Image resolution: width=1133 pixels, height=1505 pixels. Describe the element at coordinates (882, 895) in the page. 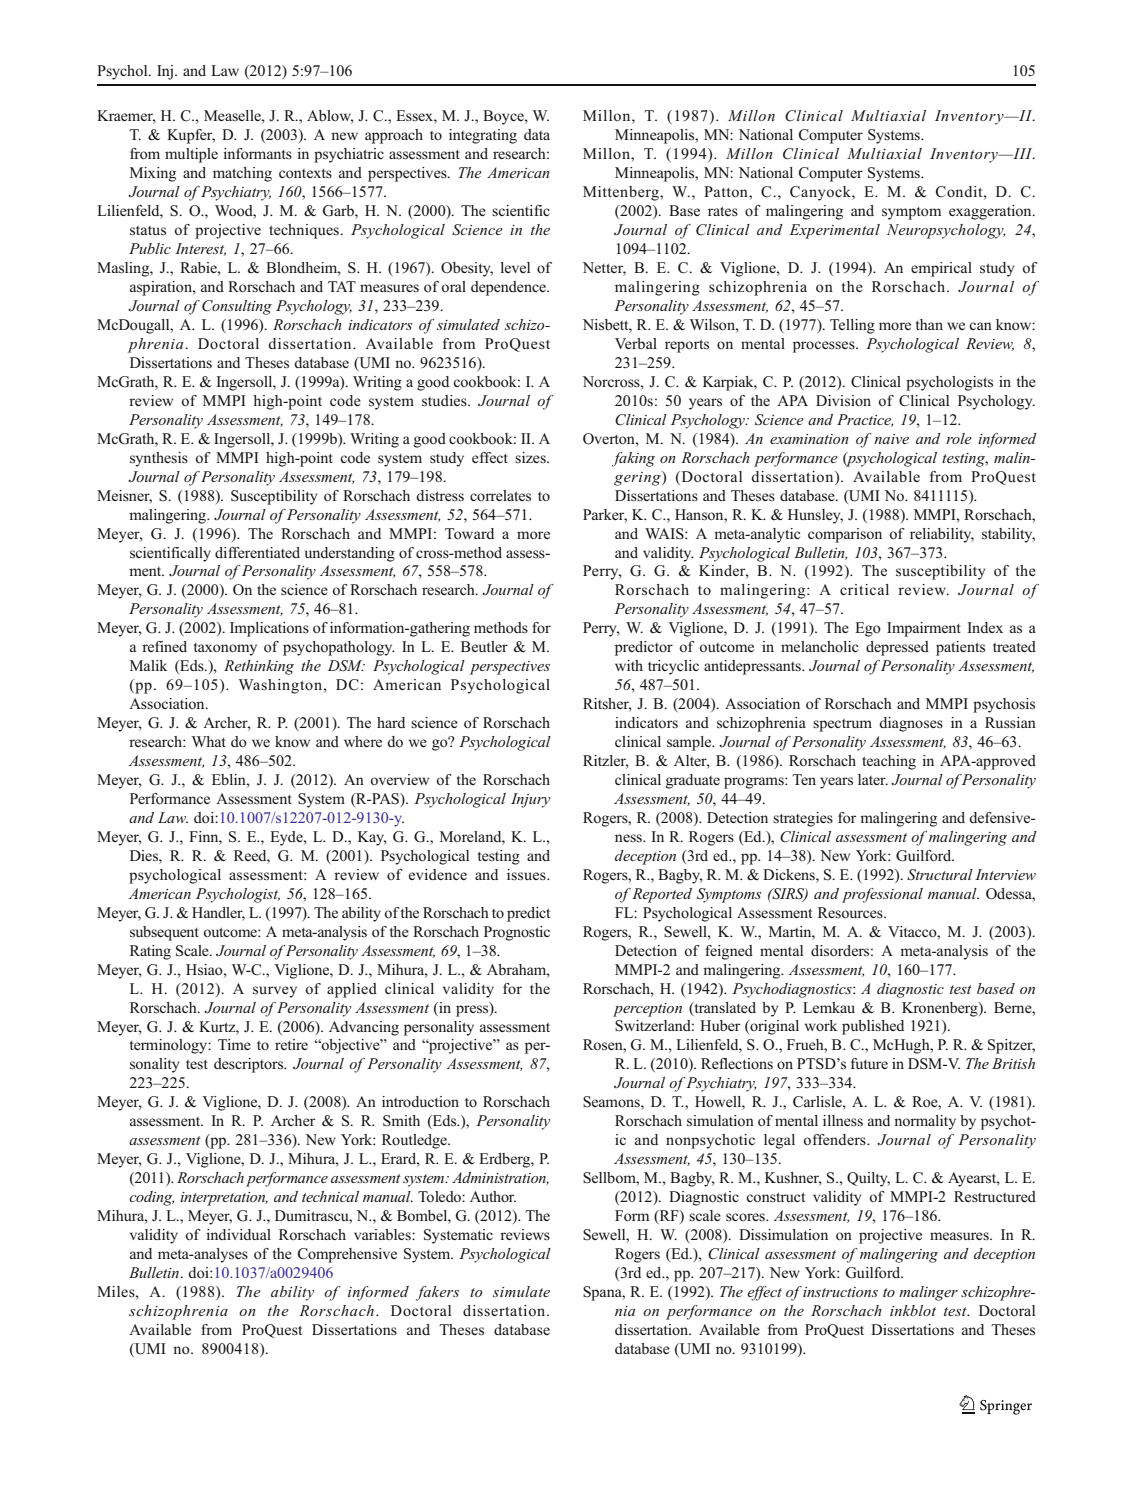

I see `professional` at that location.
